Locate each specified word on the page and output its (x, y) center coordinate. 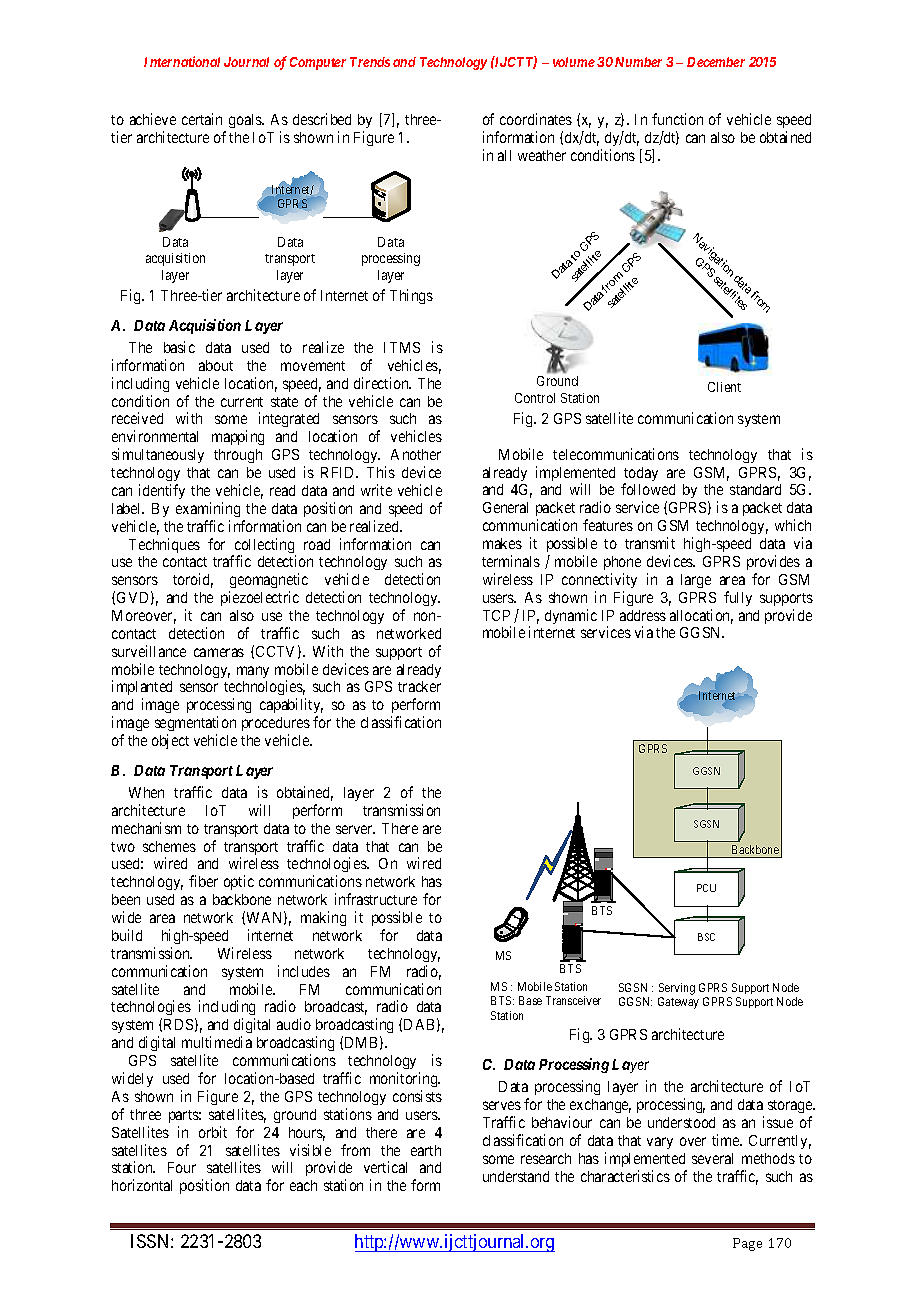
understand (516, 1176)
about (216, 365)
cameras (219, 652)
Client (724, 387)
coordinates (536, 119)
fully (738, 598)
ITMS (402, 347)
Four (182, 1167)
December (716, 62)
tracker (419, 686)
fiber (203, 881)
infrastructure (376, 899)
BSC (706, 937)
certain (202, 119)
